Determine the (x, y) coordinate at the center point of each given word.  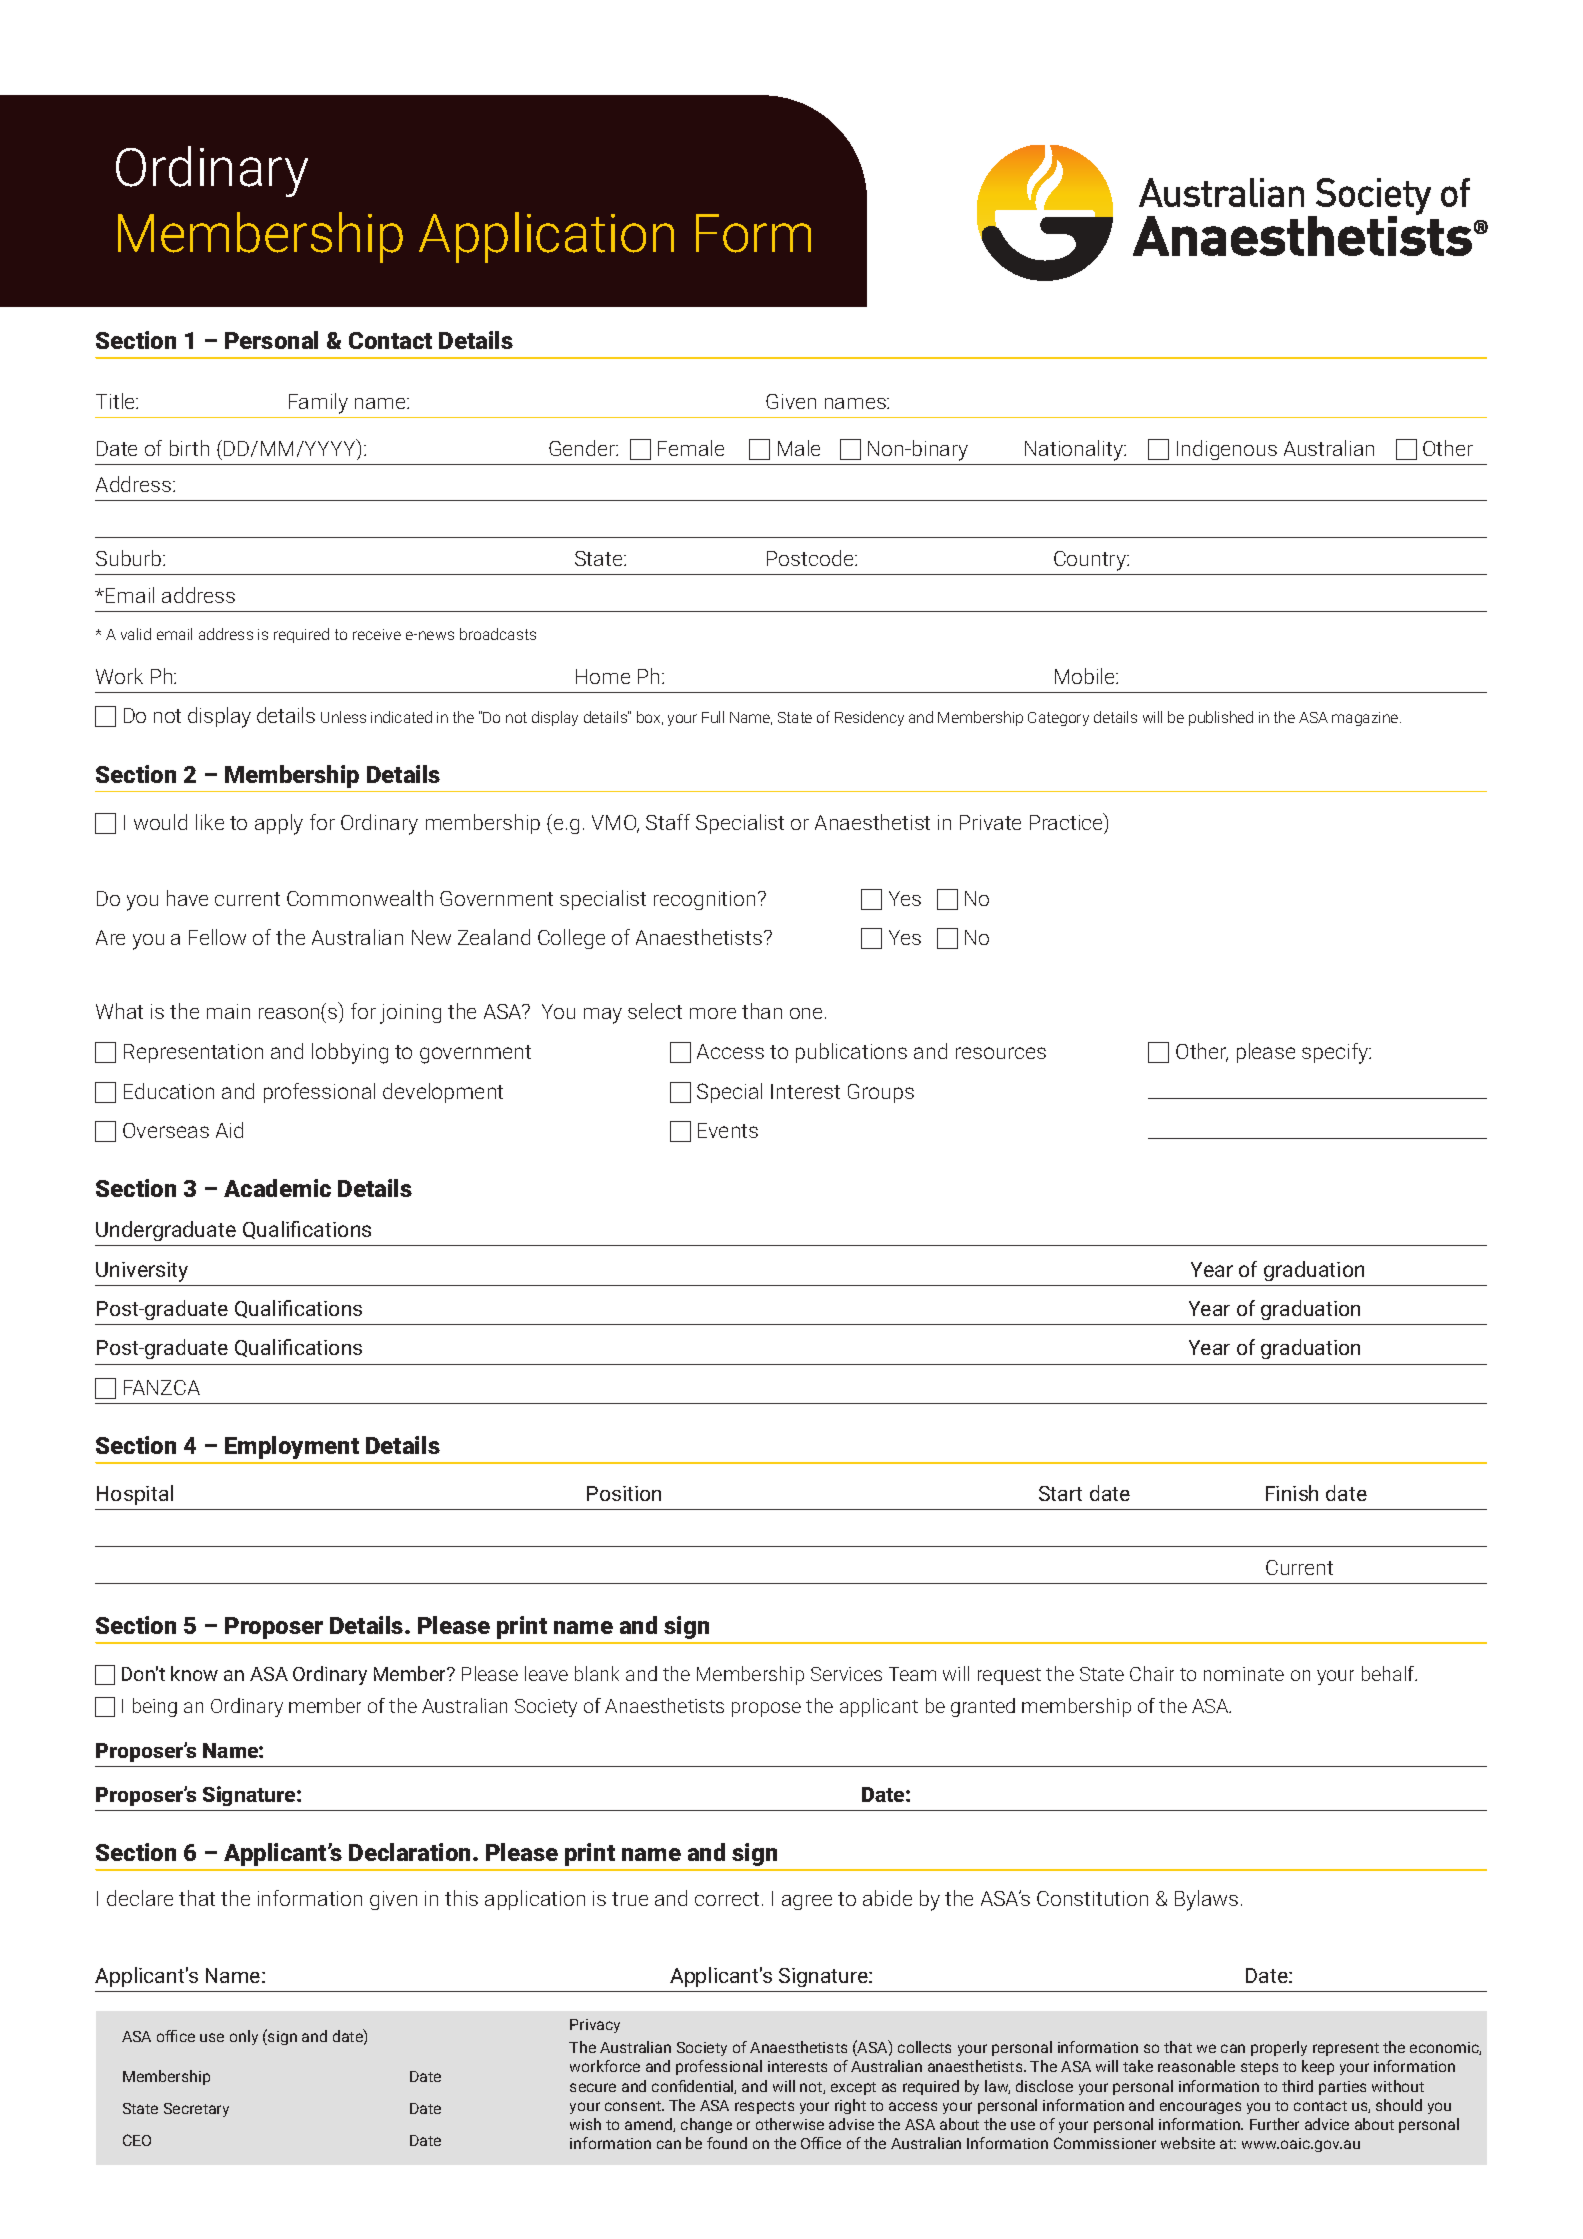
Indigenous (1227, 450)
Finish (1292, 1493)
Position (624, 1493)
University (142, 1272)
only (244, 2037)
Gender (583, 448)
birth (189, 448)
